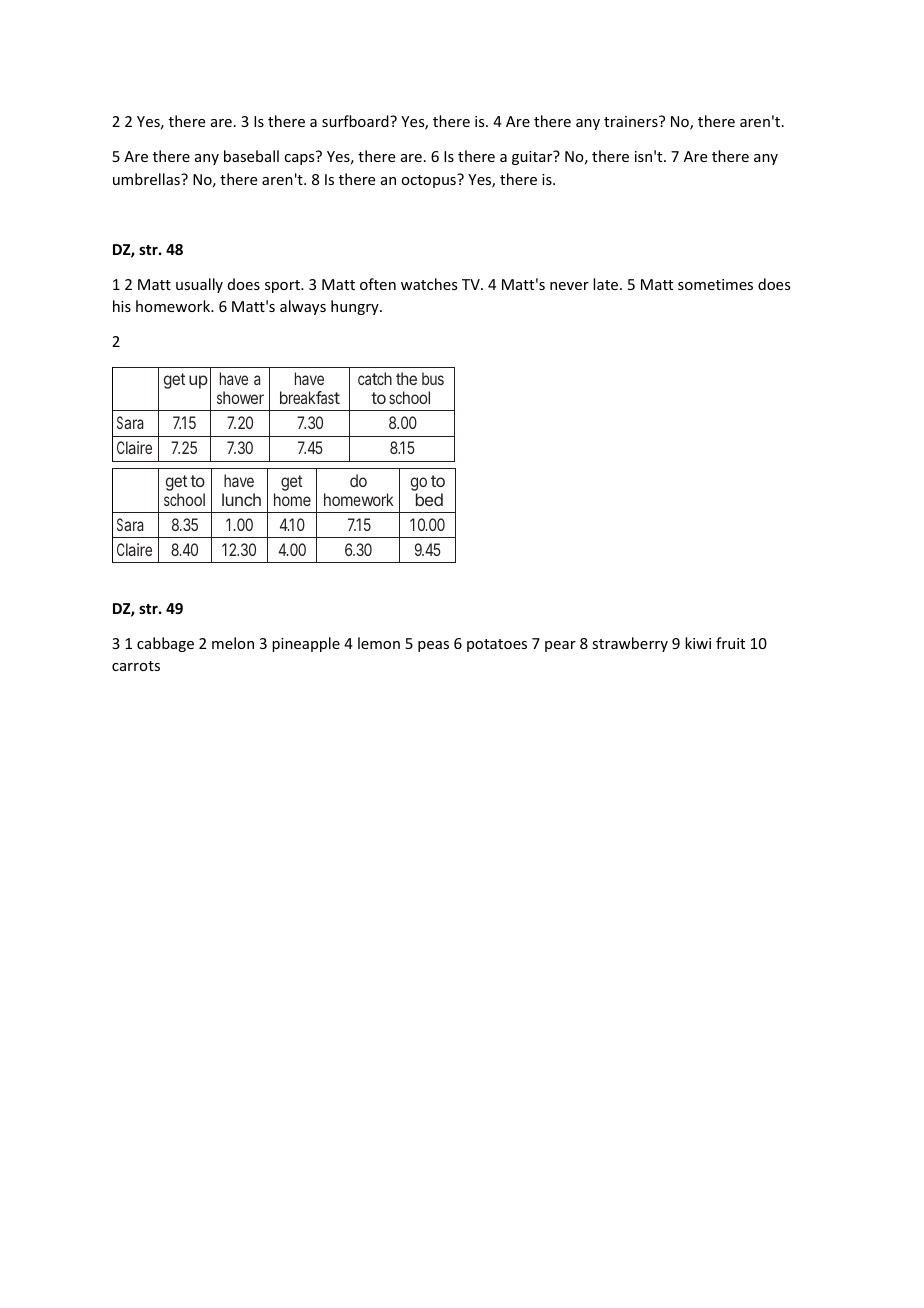  I want to click on caps, so click(299, 159).
